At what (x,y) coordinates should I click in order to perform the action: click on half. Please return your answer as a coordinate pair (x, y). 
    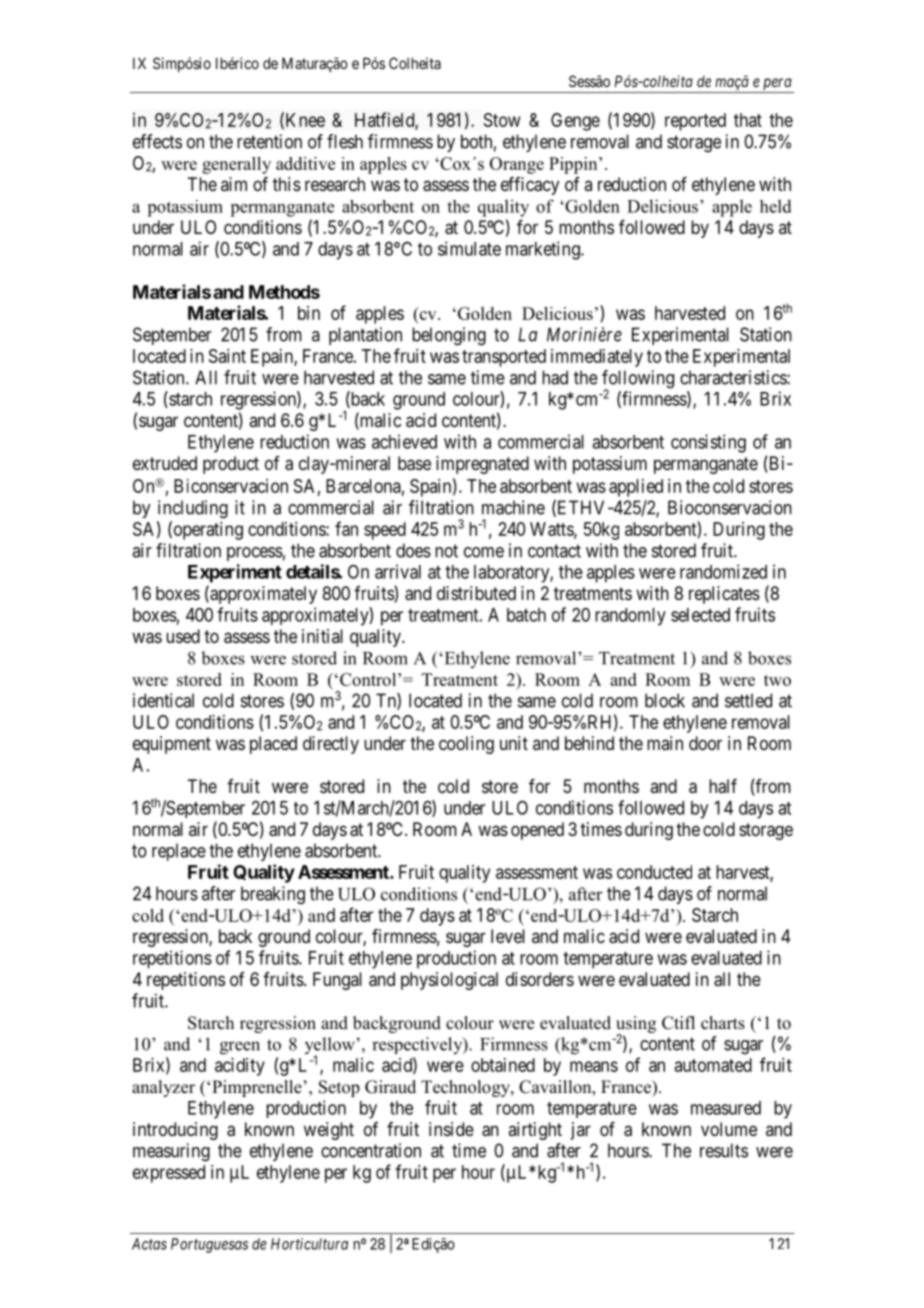
    Looking at the image, I should click on (723, 786).
